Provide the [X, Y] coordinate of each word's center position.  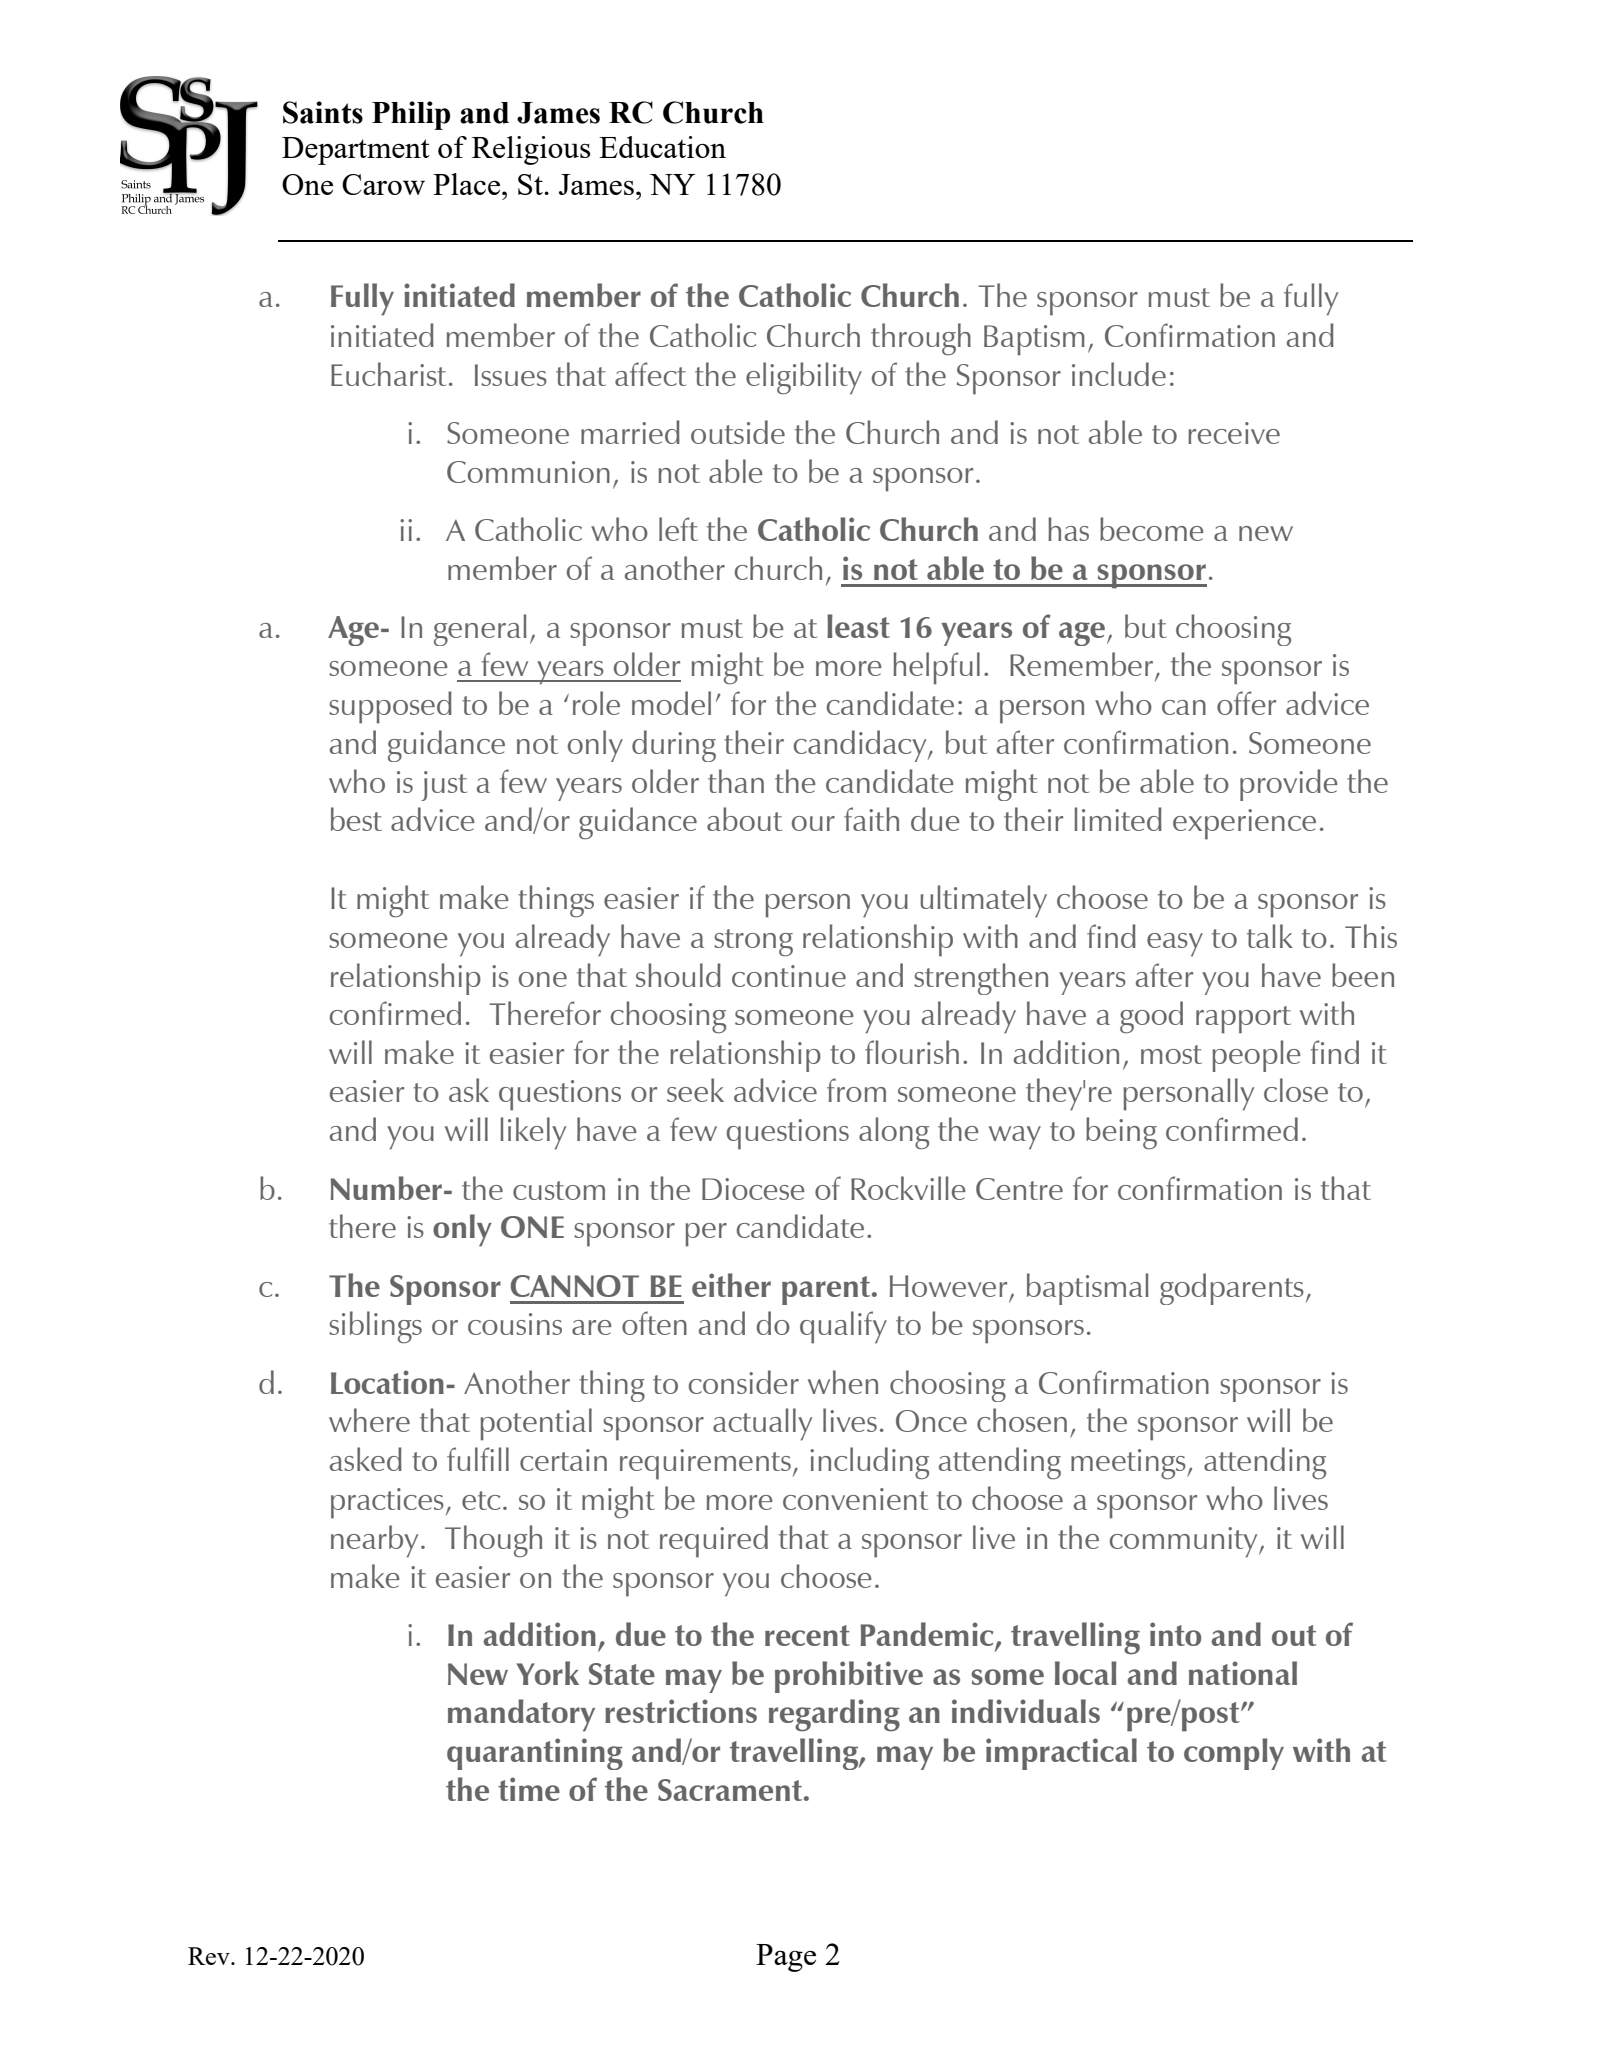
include [1119, 374]
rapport [1243, 1020]
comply [1234, 1754]
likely [533, 1133]
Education [662, 147]
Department [356, 151]
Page [786, 1958]
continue [789, 976]
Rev [210, 1956]
